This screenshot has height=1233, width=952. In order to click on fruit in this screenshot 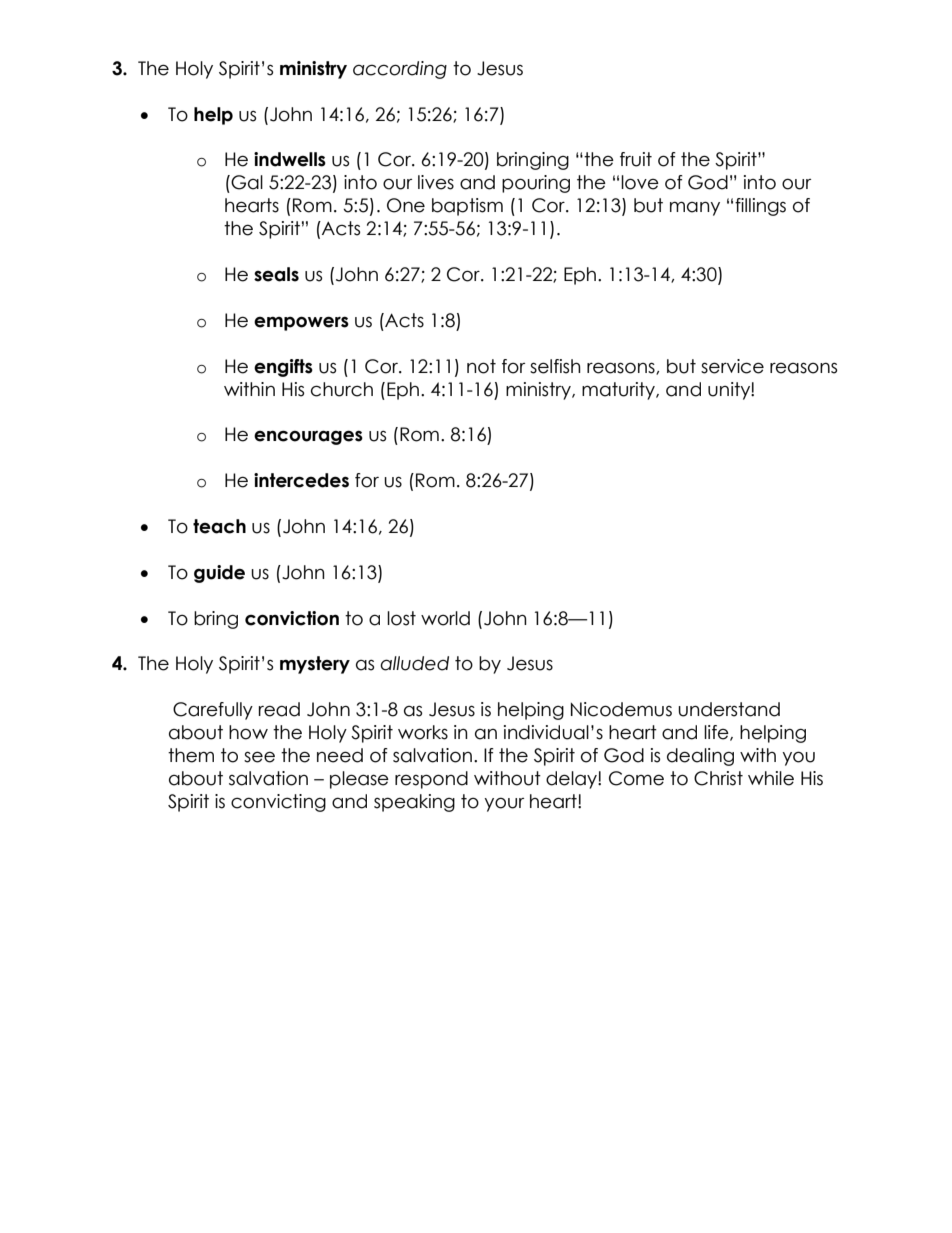, I will do `click(636, 159)`.
